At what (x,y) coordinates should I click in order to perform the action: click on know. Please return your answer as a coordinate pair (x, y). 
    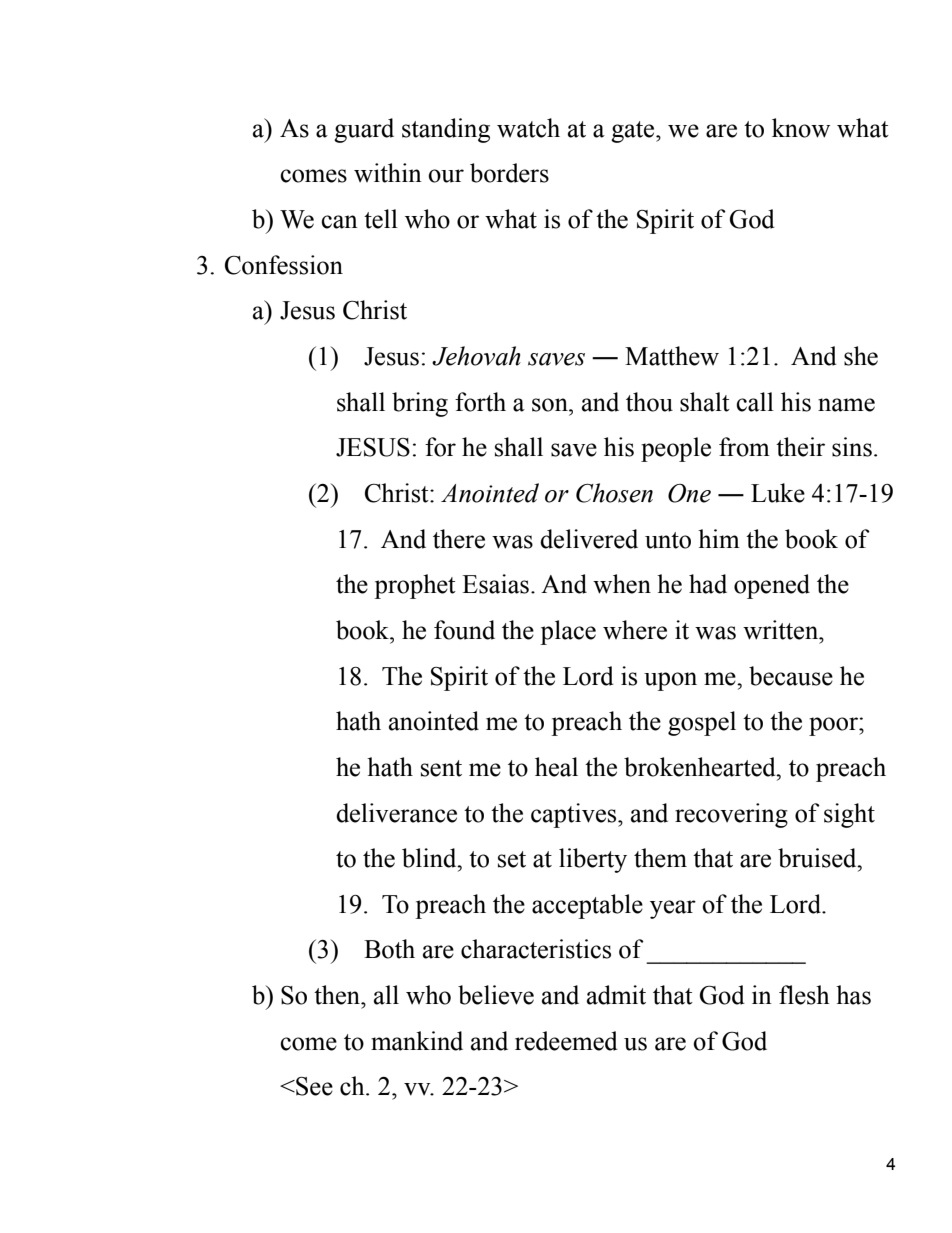
    Looking at the image, I should click on (801, 128).
